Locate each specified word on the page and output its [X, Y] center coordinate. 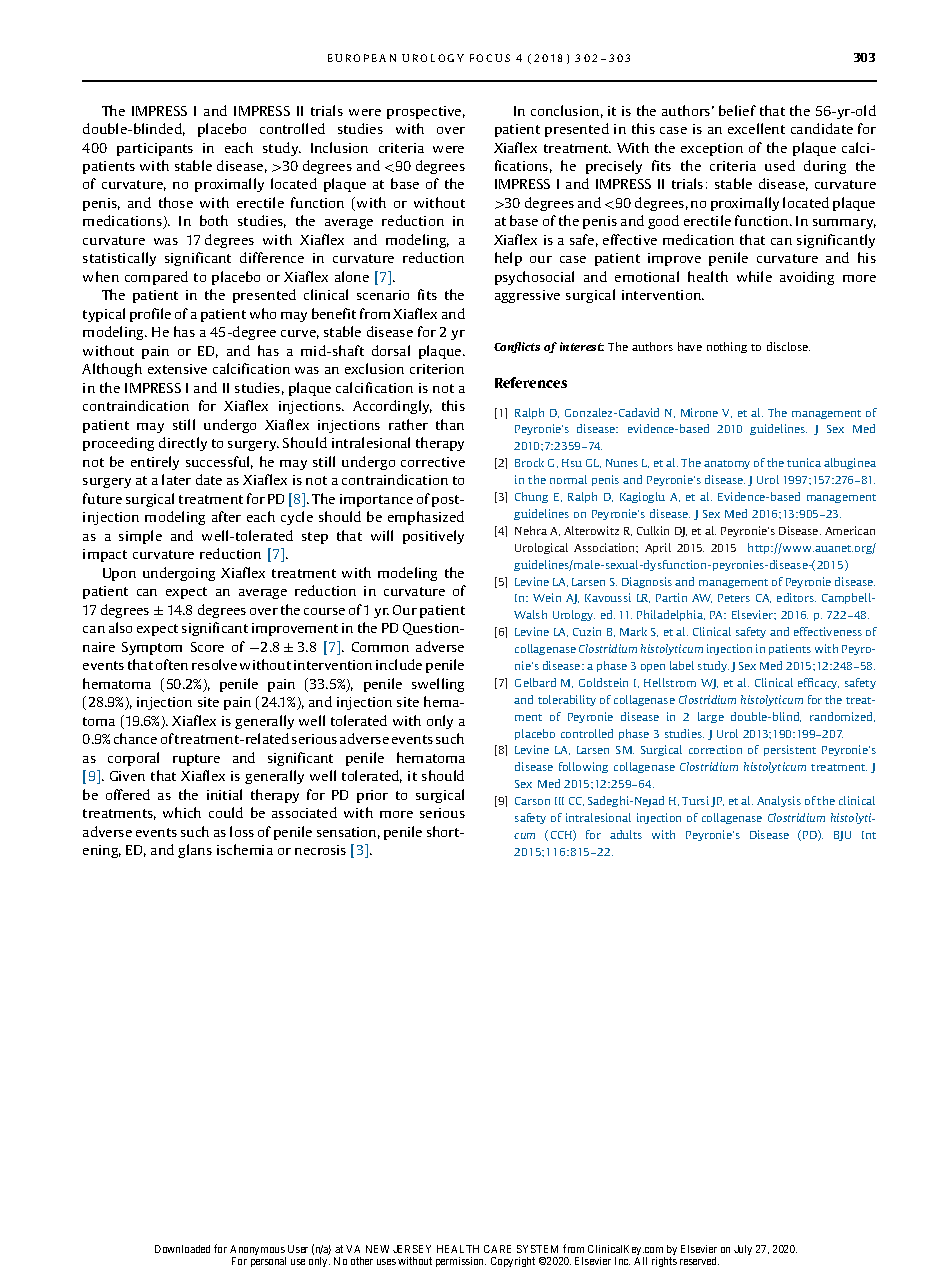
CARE [497, 1249]
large [711, 717]
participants [155, 149]
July [743, 1250]
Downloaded [182, 1249]
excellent [756, 128]
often [172, 664]
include [399, 664]
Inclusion [339, 147]
